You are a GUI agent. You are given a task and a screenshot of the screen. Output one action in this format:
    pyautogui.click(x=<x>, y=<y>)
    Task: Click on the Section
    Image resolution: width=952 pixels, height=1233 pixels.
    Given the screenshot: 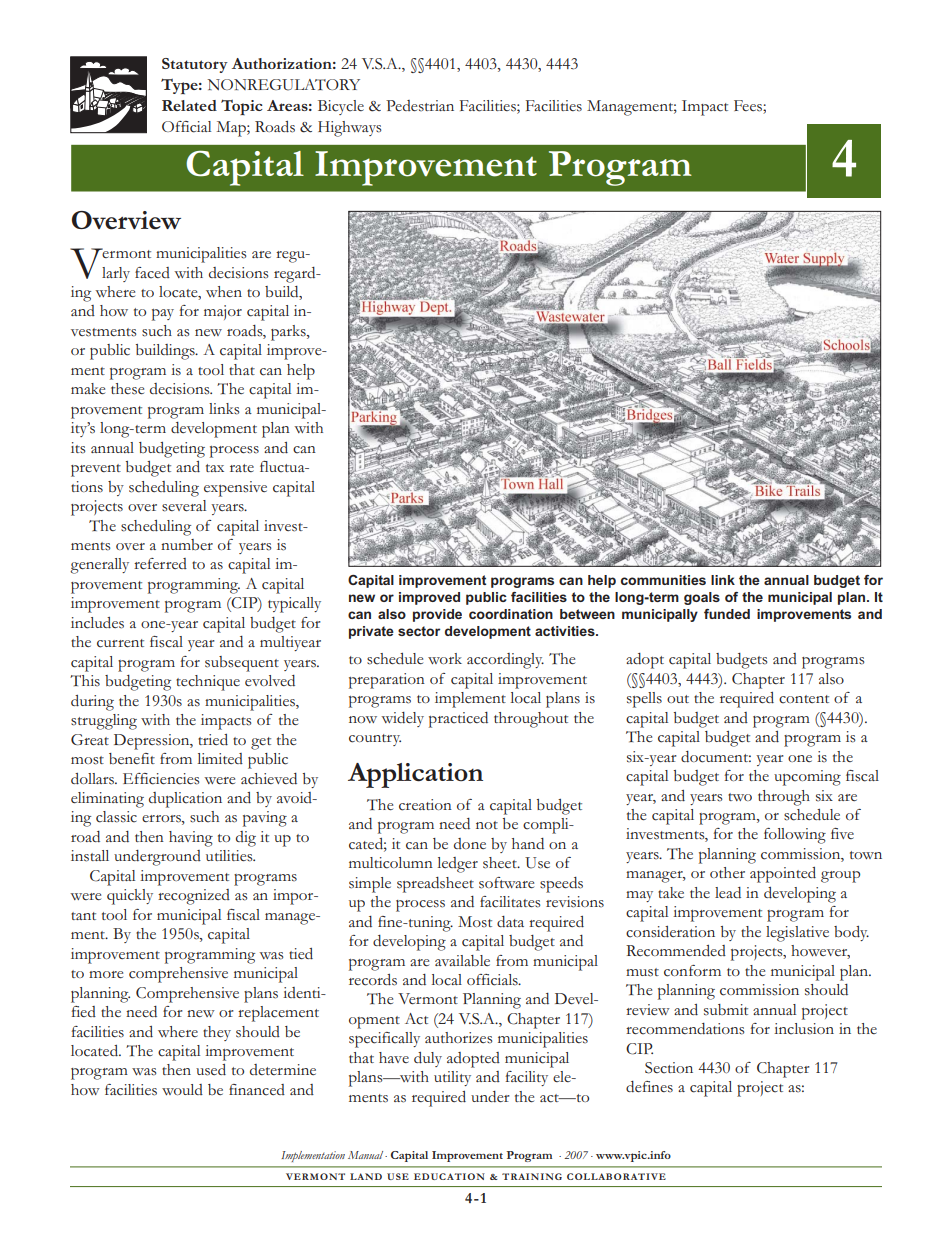 What is the action you would take?
    pyautogui.click(x=669, y=1068)
